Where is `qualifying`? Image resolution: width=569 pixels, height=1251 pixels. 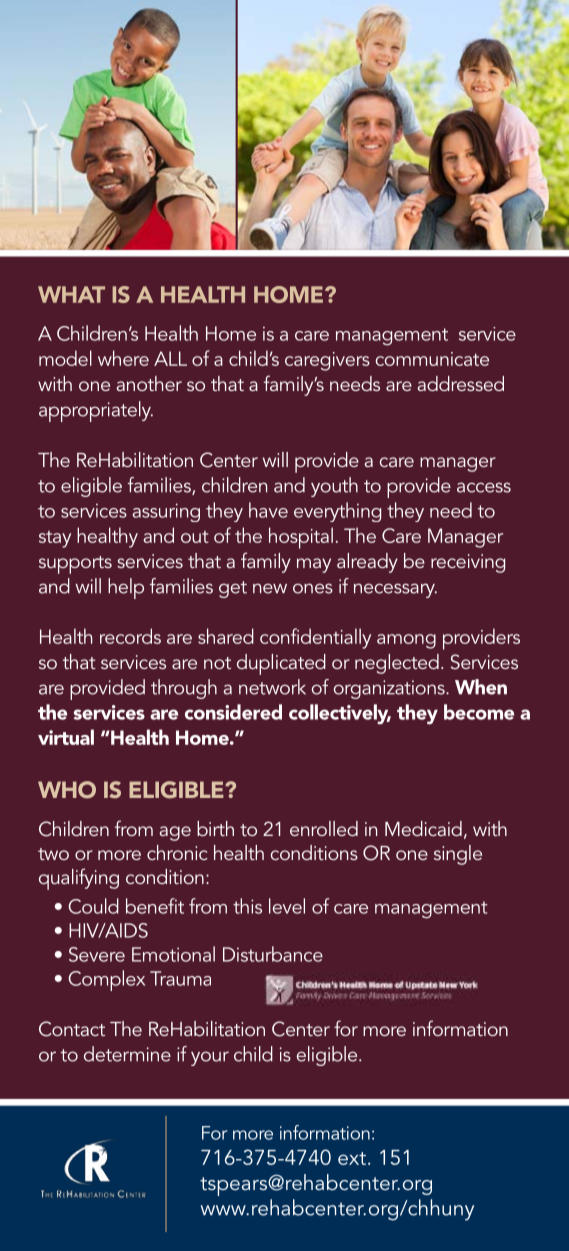
qualifying is located at coordinates (79, 879).
